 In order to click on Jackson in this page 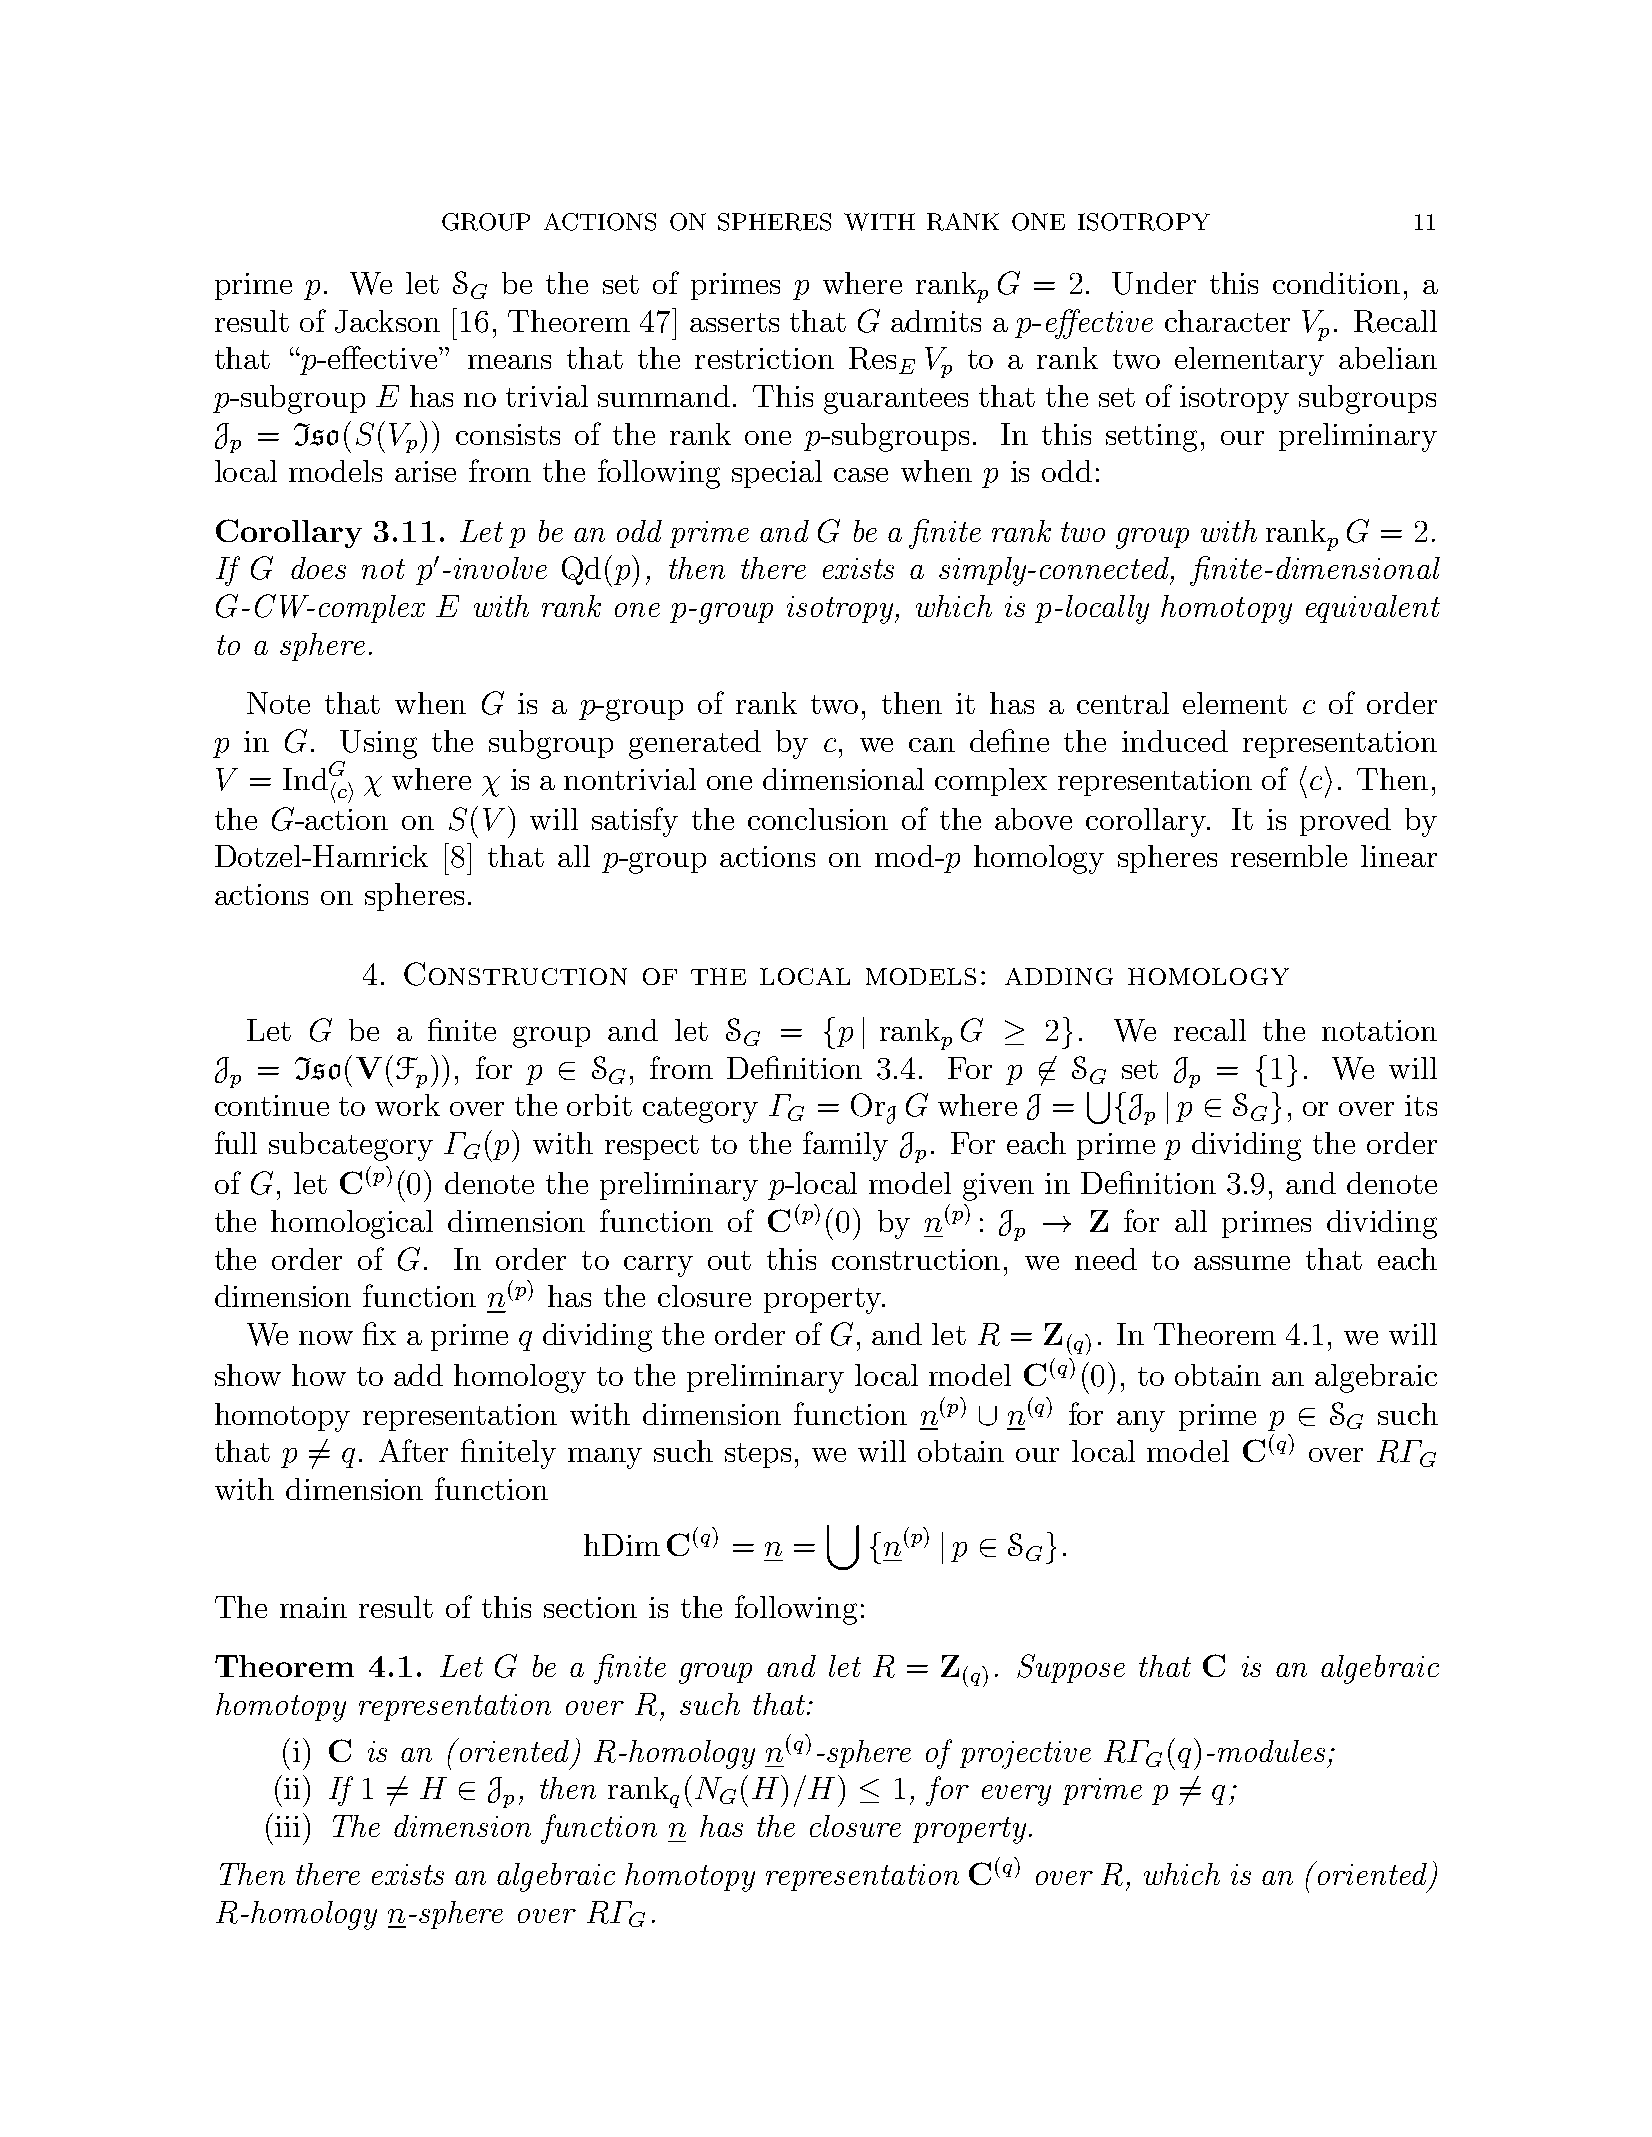, I will do `click(387, 321)`.
